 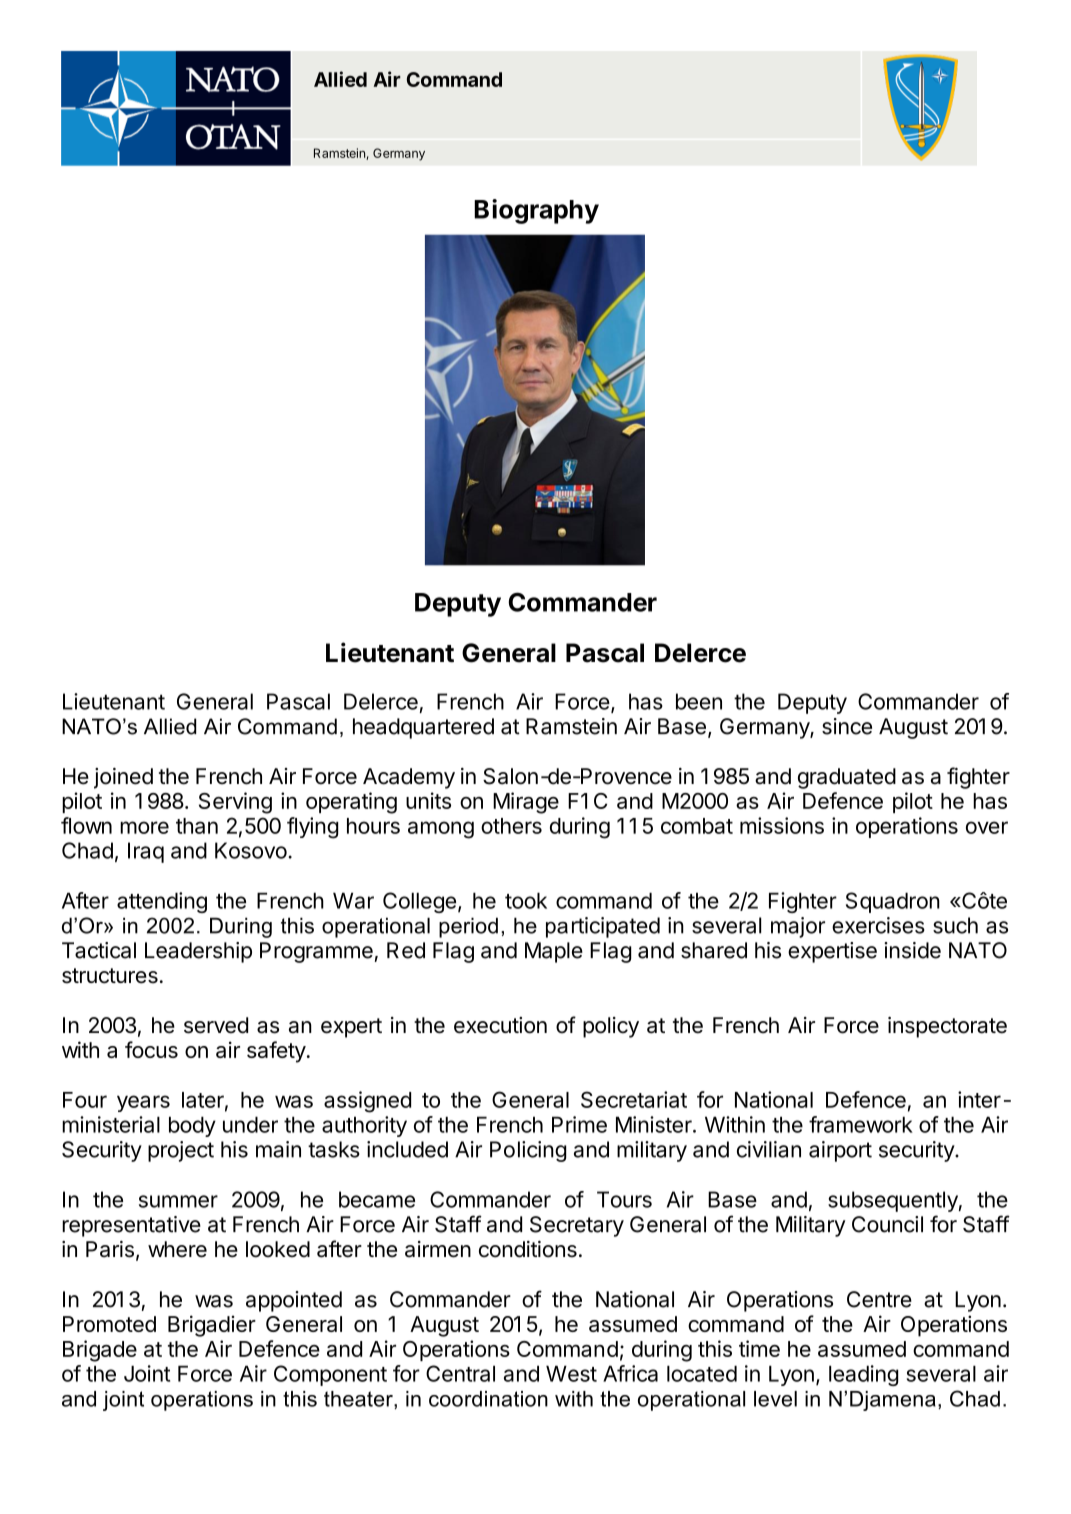 I want to click on Brigadier, so click(x=212, y=1326).
